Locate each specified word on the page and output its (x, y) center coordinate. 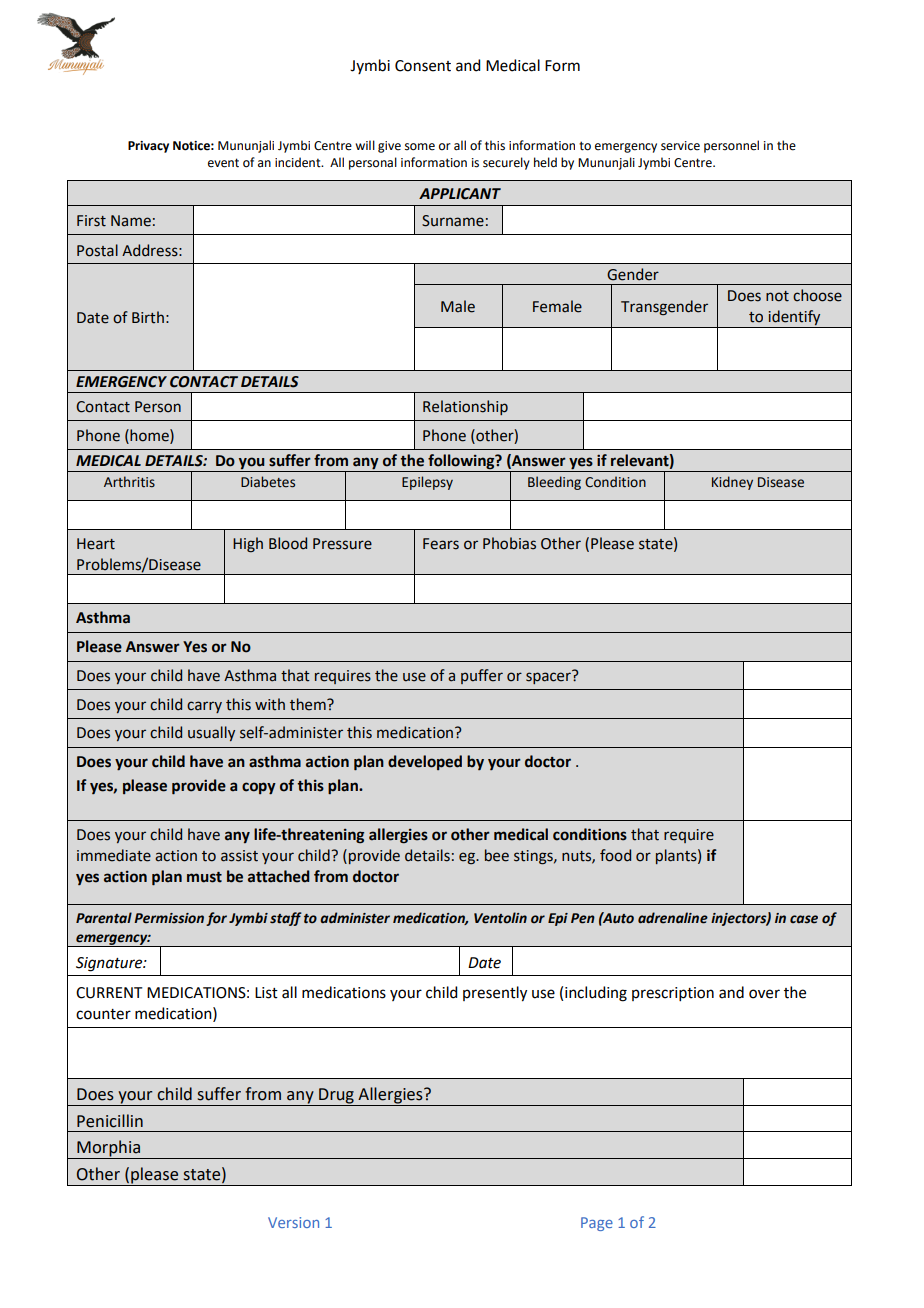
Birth (148, 317)
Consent (423, 66)
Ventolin (500, 918)
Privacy (148, 147)
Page (597, 1224)
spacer (549, 677)
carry (204, 707)
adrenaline (673, 918)
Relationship (465, 407)
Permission (169, 918)
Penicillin (110, 1121)
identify (794, 319)
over (764, 994)
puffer (482, 676)
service (680, 146)
